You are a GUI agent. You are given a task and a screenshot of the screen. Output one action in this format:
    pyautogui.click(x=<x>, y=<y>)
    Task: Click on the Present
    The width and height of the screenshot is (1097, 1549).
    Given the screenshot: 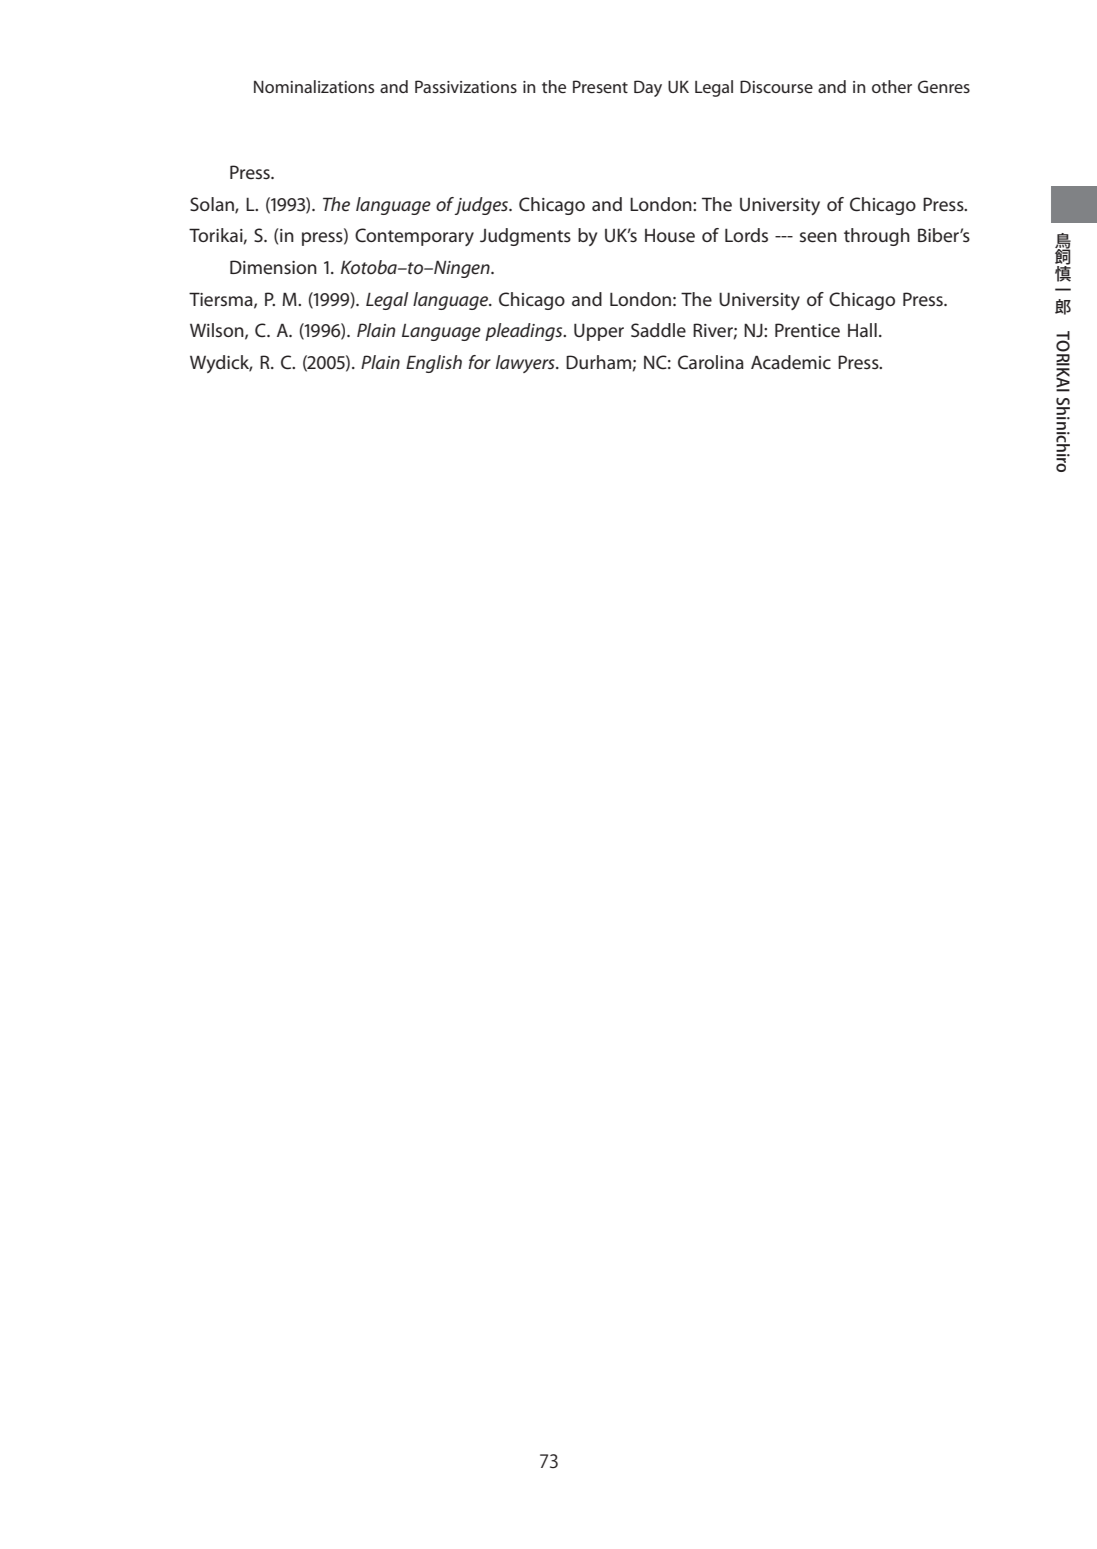 What is the action you would take?
    pyautogui.click(x=600, y=86)
